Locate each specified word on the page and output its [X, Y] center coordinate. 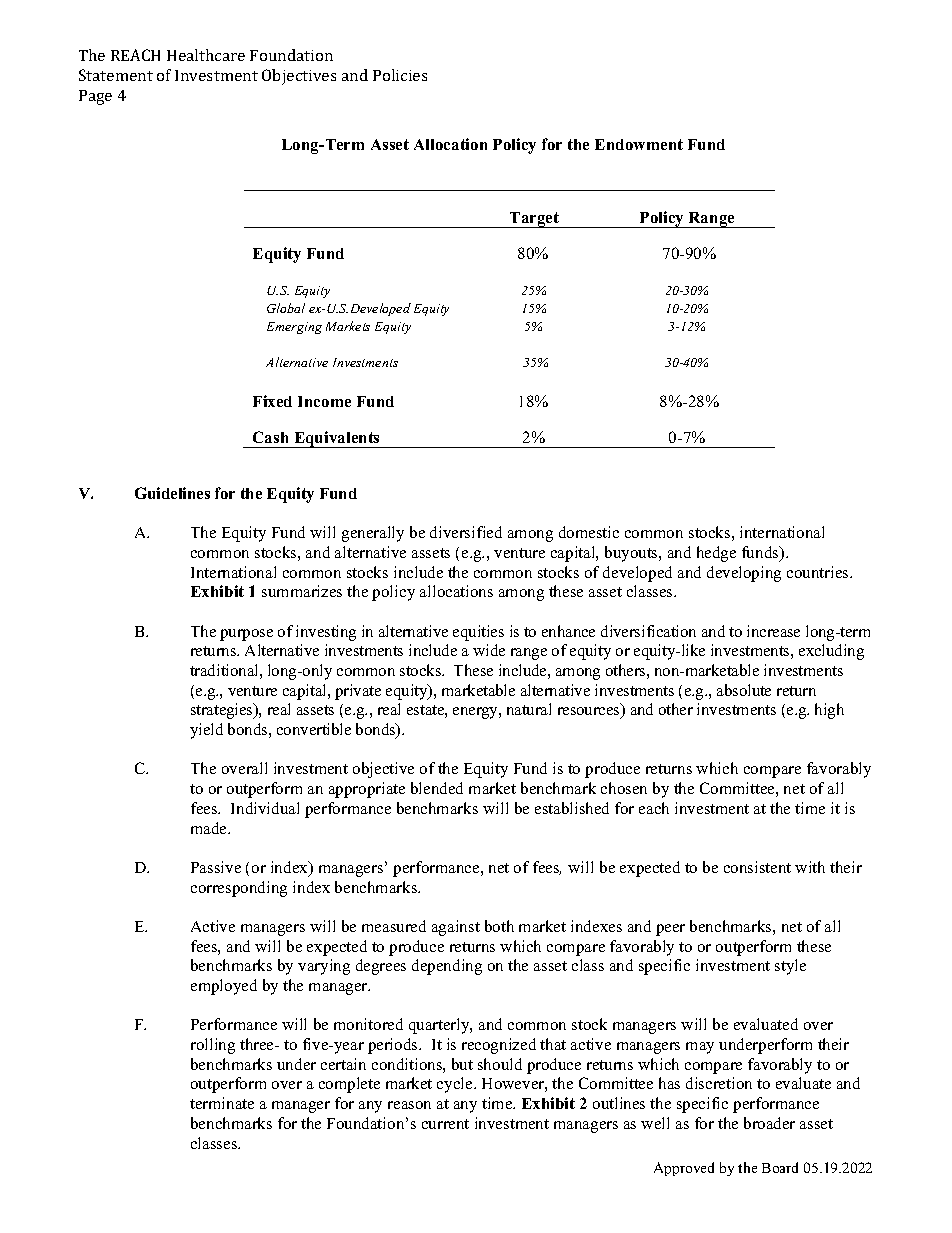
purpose [246, 635]
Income [324, 401]
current [445, 1124]
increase [773, 631]
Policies [400, 75]
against [456, 928]
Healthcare [206, 55]
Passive [216, 867]
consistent [757, 867]
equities [478, 633]
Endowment [639, 144]
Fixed [272, 401]
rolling [213, 1046]
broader [769, 1123]
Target [534, 220]
